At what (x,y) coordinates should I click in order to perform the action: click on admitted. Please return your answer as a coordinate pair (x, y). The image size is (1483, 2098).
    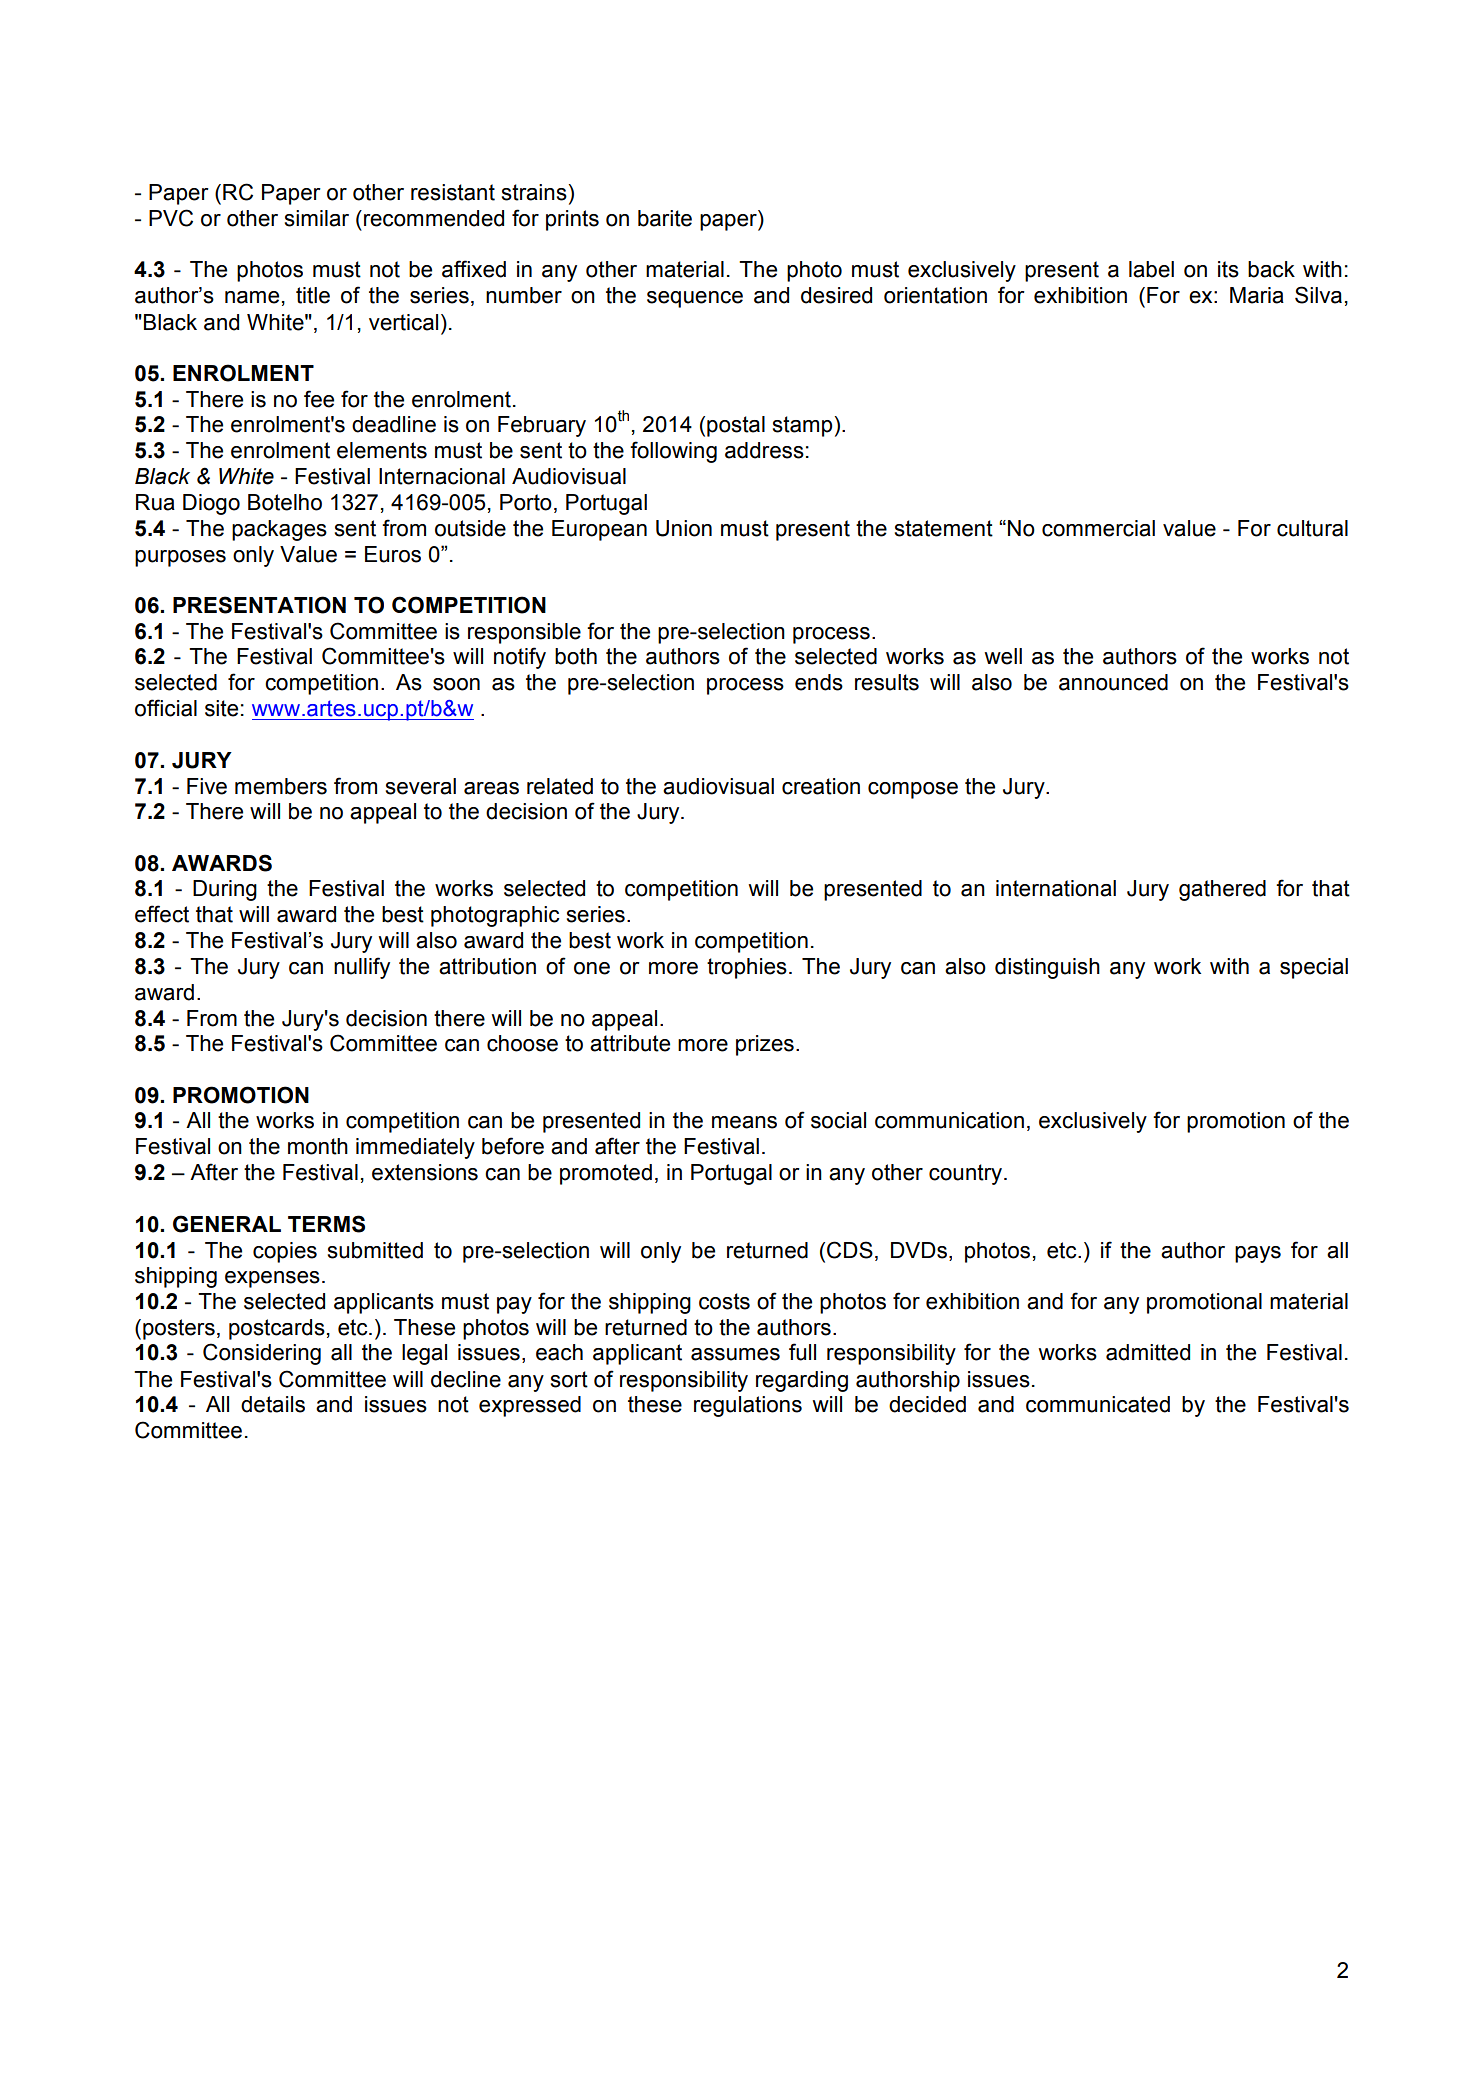
    Looking at the image, I should click on (1148, 1352).
